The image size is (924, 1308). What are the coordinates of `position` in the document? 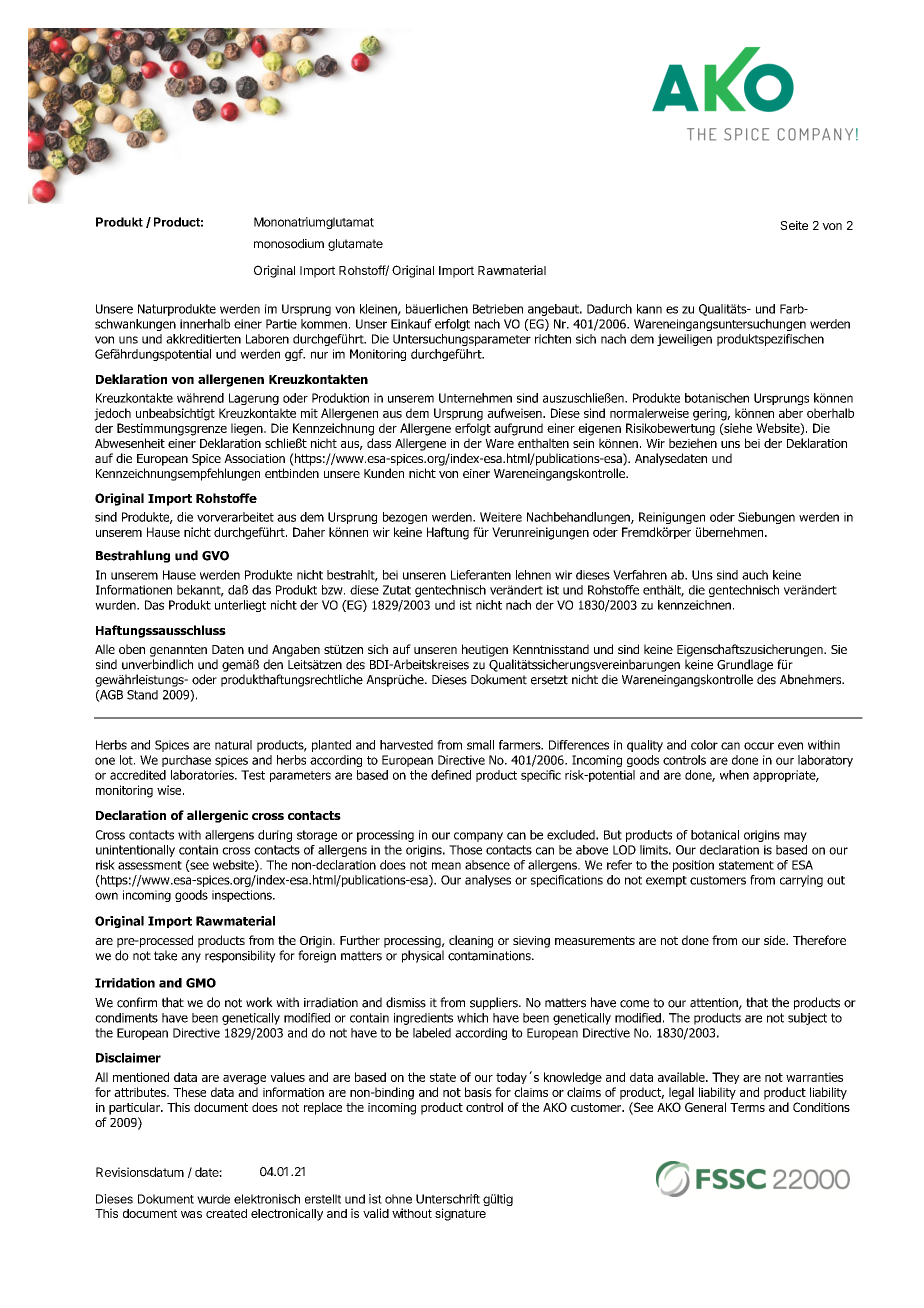 It's located at (693, 866).
